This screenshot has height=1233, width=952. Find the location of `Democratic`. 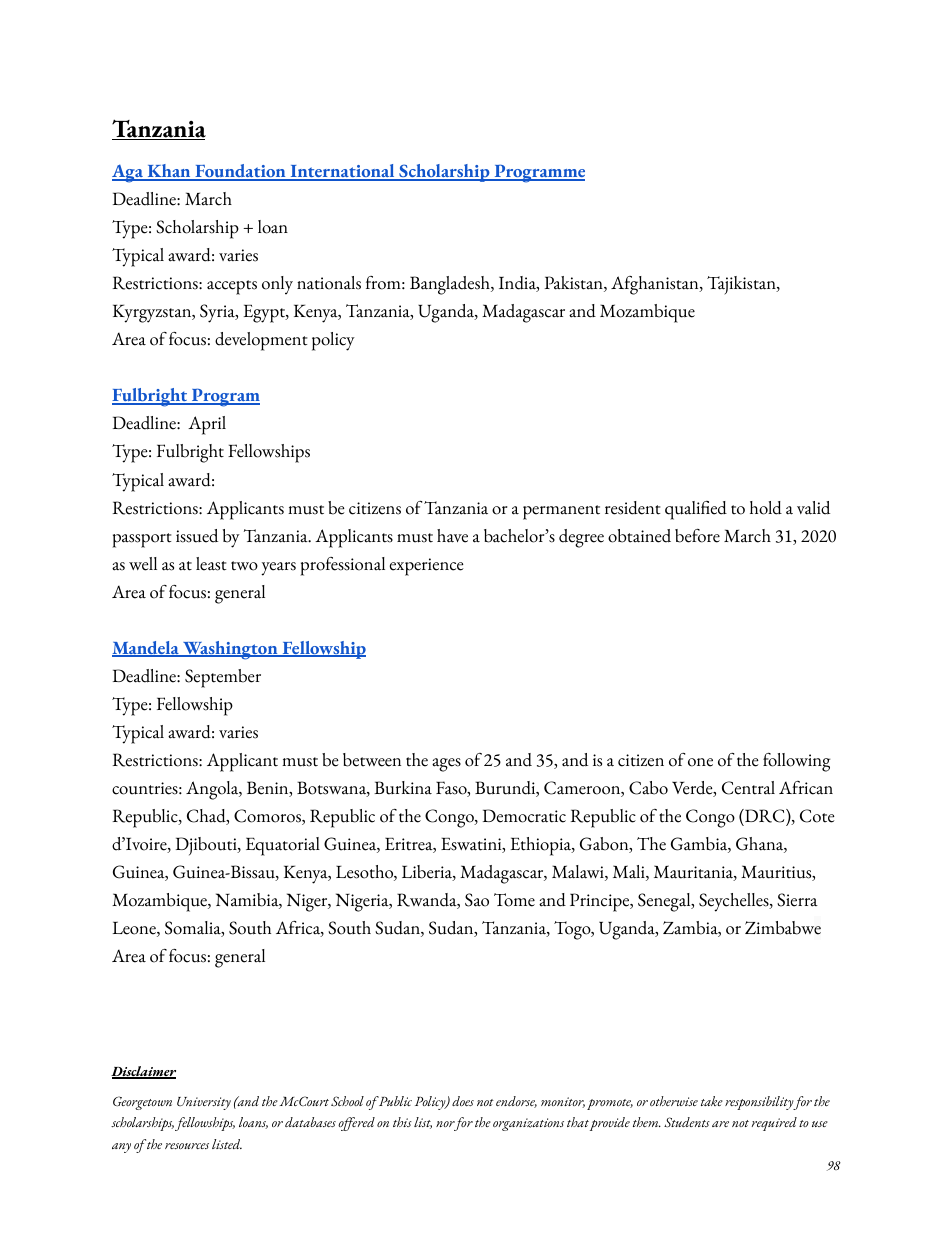

Democratic is located at coordinates (524, 816).
